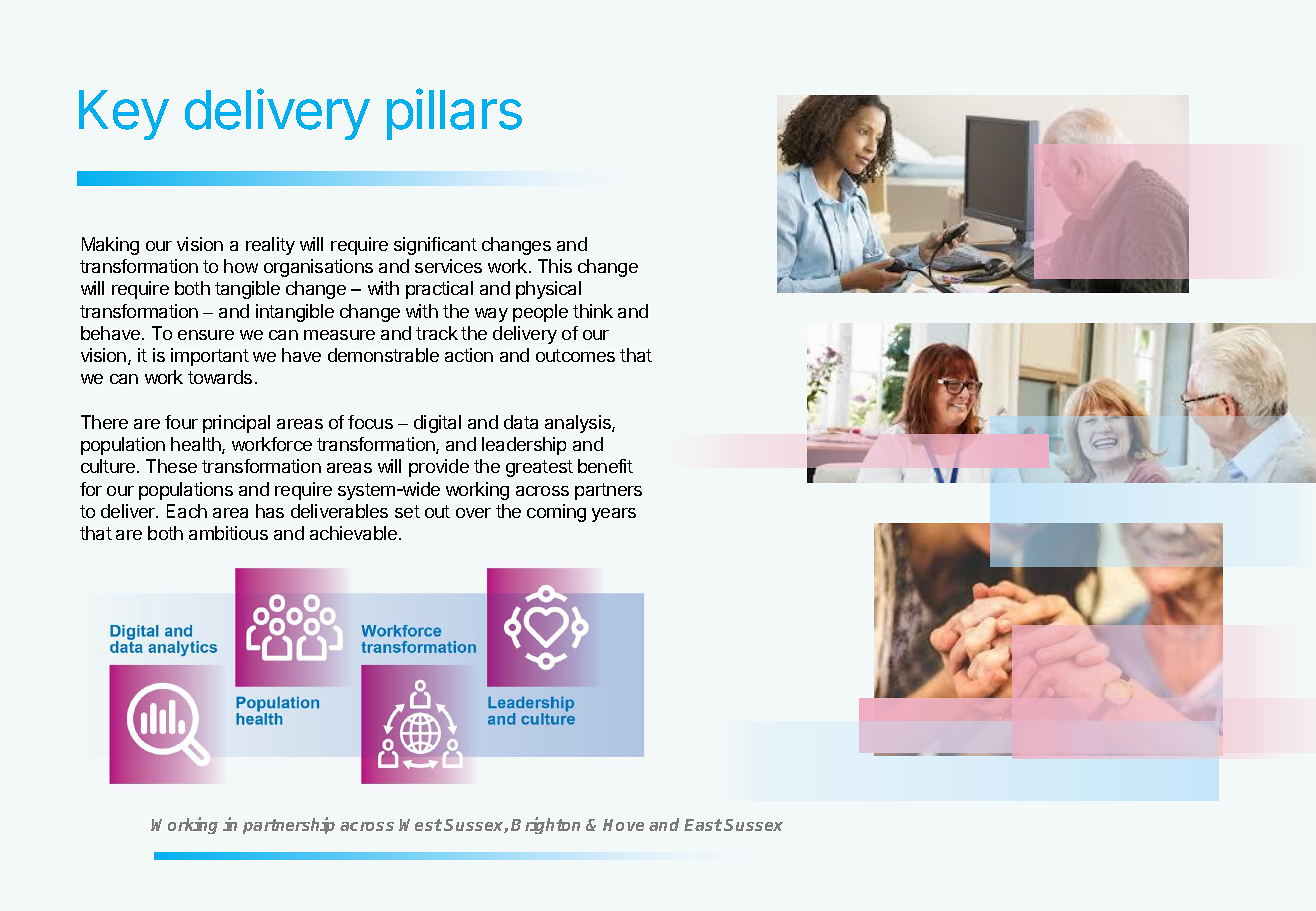  I want to click on pillars, so click(454, 114).
